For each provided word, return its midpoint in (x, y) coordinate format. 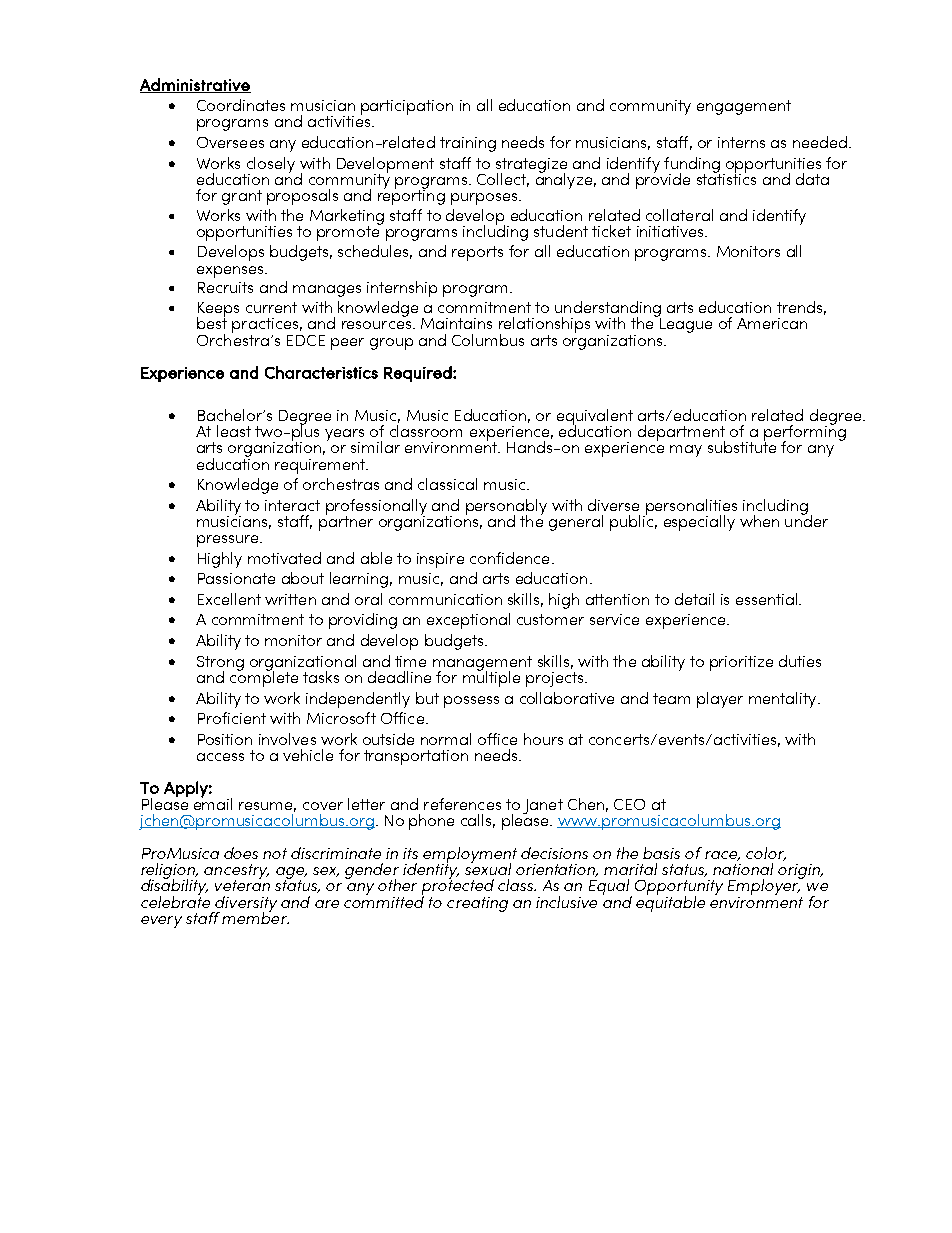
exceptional (468, 621)
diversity (245, 905)
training (468, 144)
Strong (220, 664)
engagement (744, 107)
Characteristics (321, 372)
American (772, 323)
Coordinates (241, 105)
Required (419, 374)
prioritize (741, 663)
